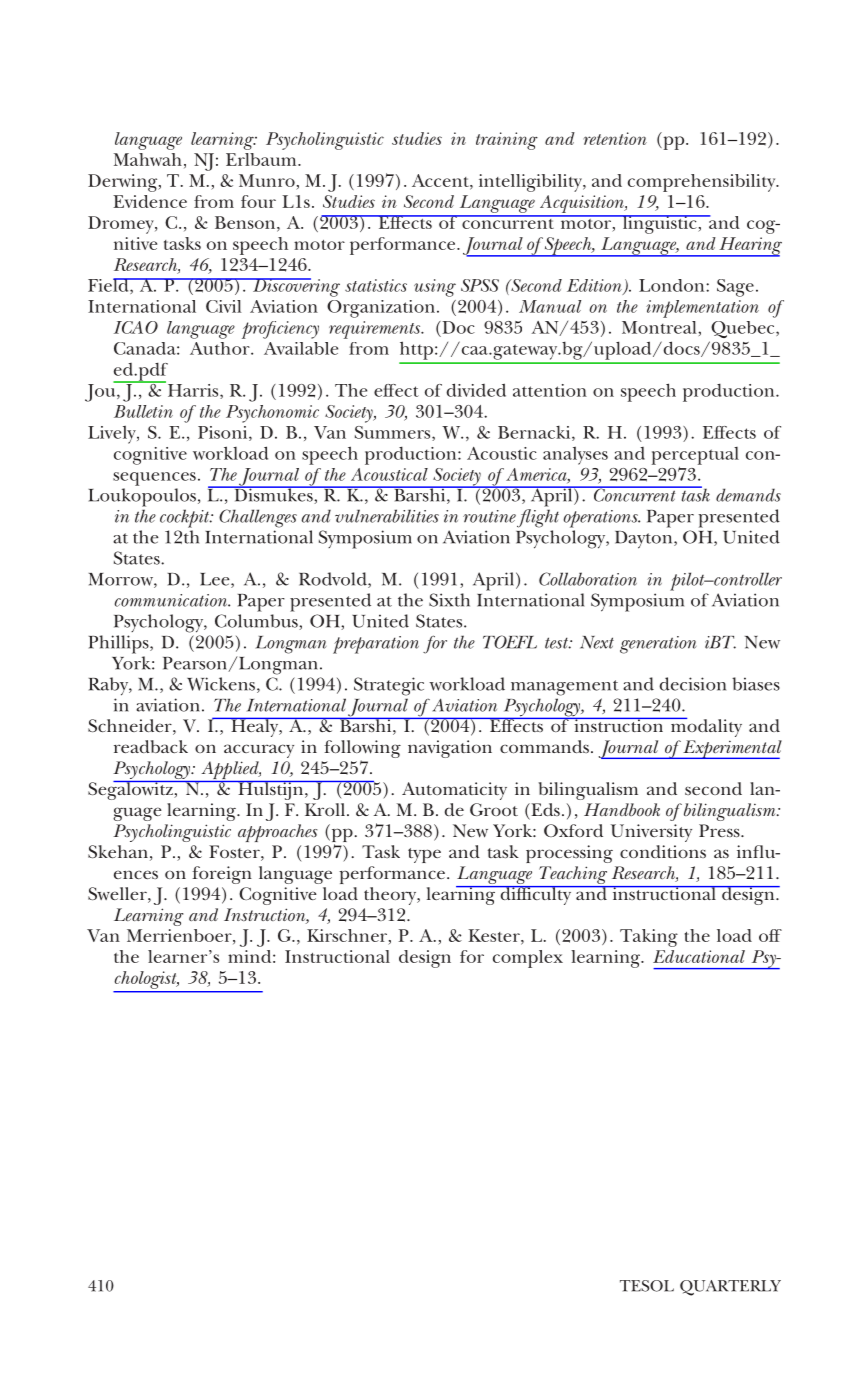 Image resolution: width=868 pixels, height=1375 pixels. I want to click on foreign, so click(222, 875).
